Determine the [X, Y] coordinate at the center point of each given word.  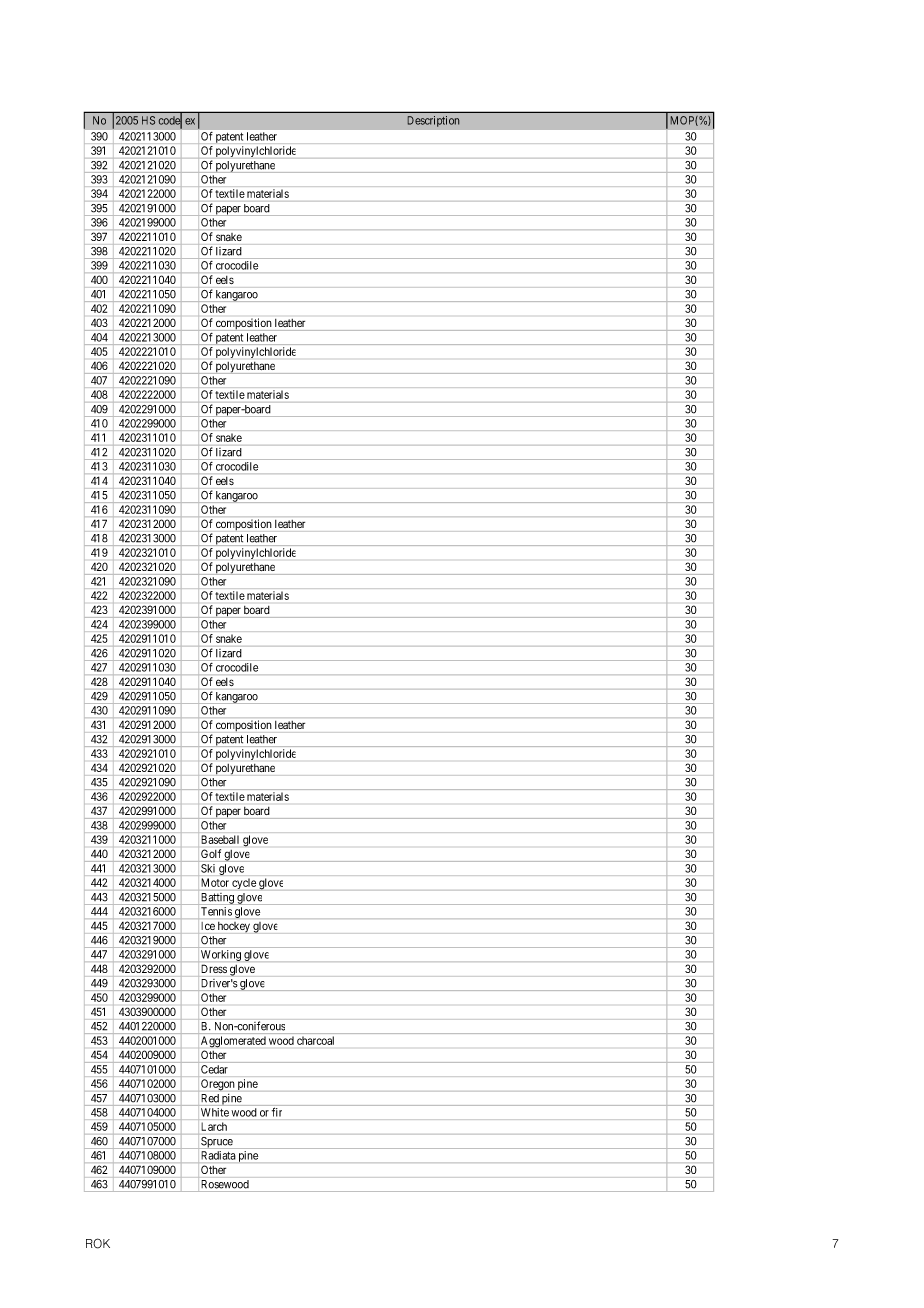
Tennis [216, 911]
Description [433, 121]
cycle [244, 884]
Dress [214, 969]
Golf [211, 853]
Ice [208, 926]
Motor [215, 882]
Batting [218, 898]
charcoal [315, 1040]
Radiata [218, 1155]
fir [277, 1112]
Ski [208, 868]
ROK [98, 1243]
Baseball [220, 839]
